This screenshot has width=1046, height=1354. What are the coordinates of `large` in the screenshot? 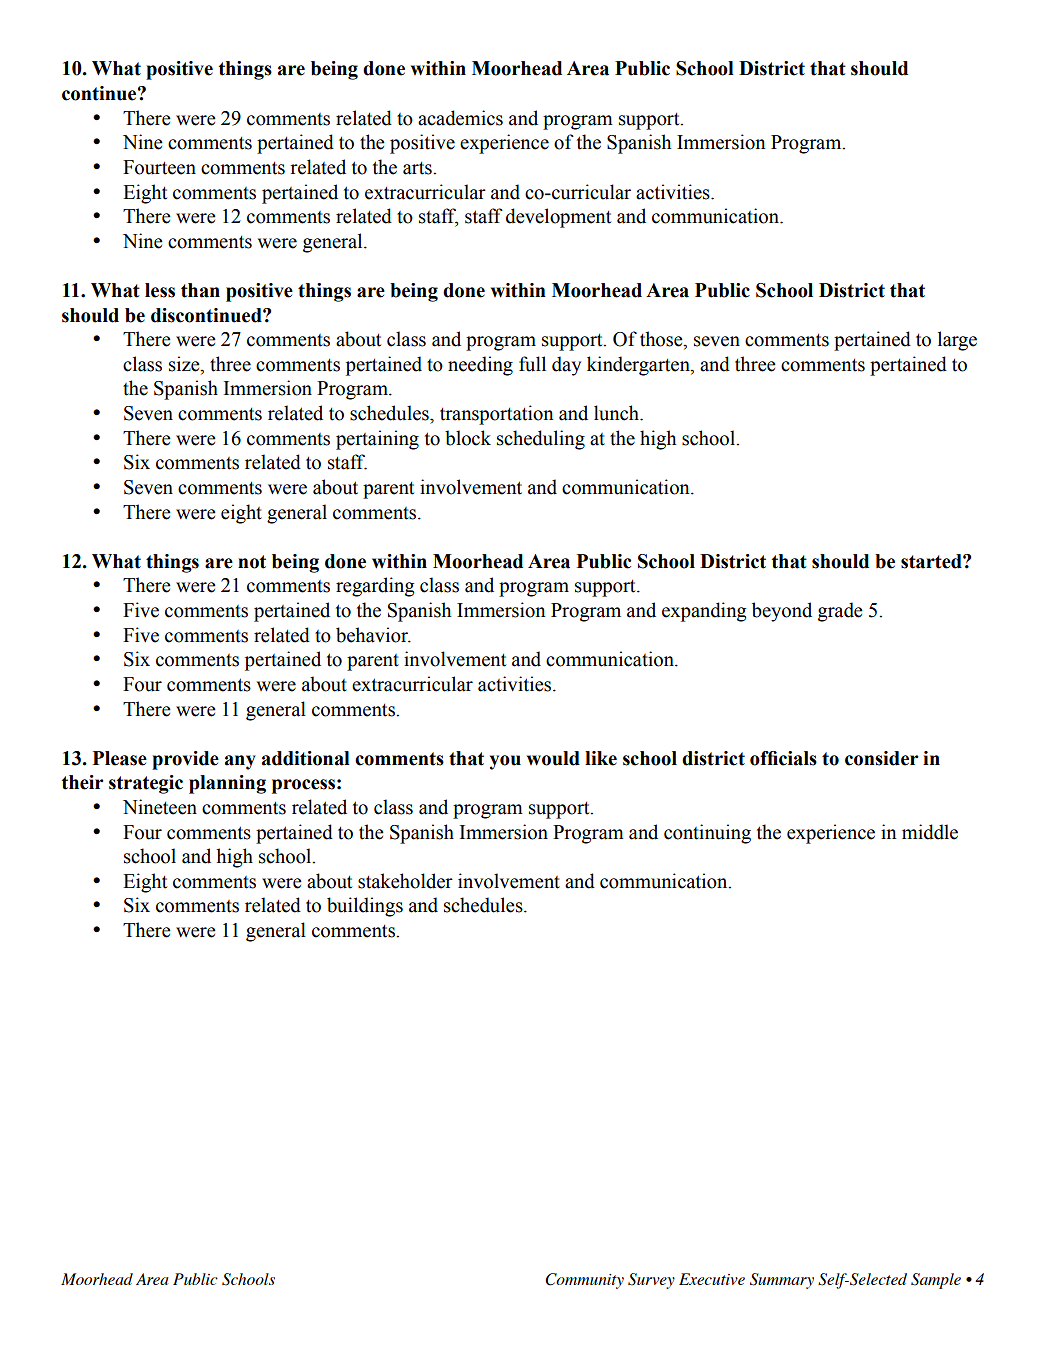 It's located at (957, 341).
